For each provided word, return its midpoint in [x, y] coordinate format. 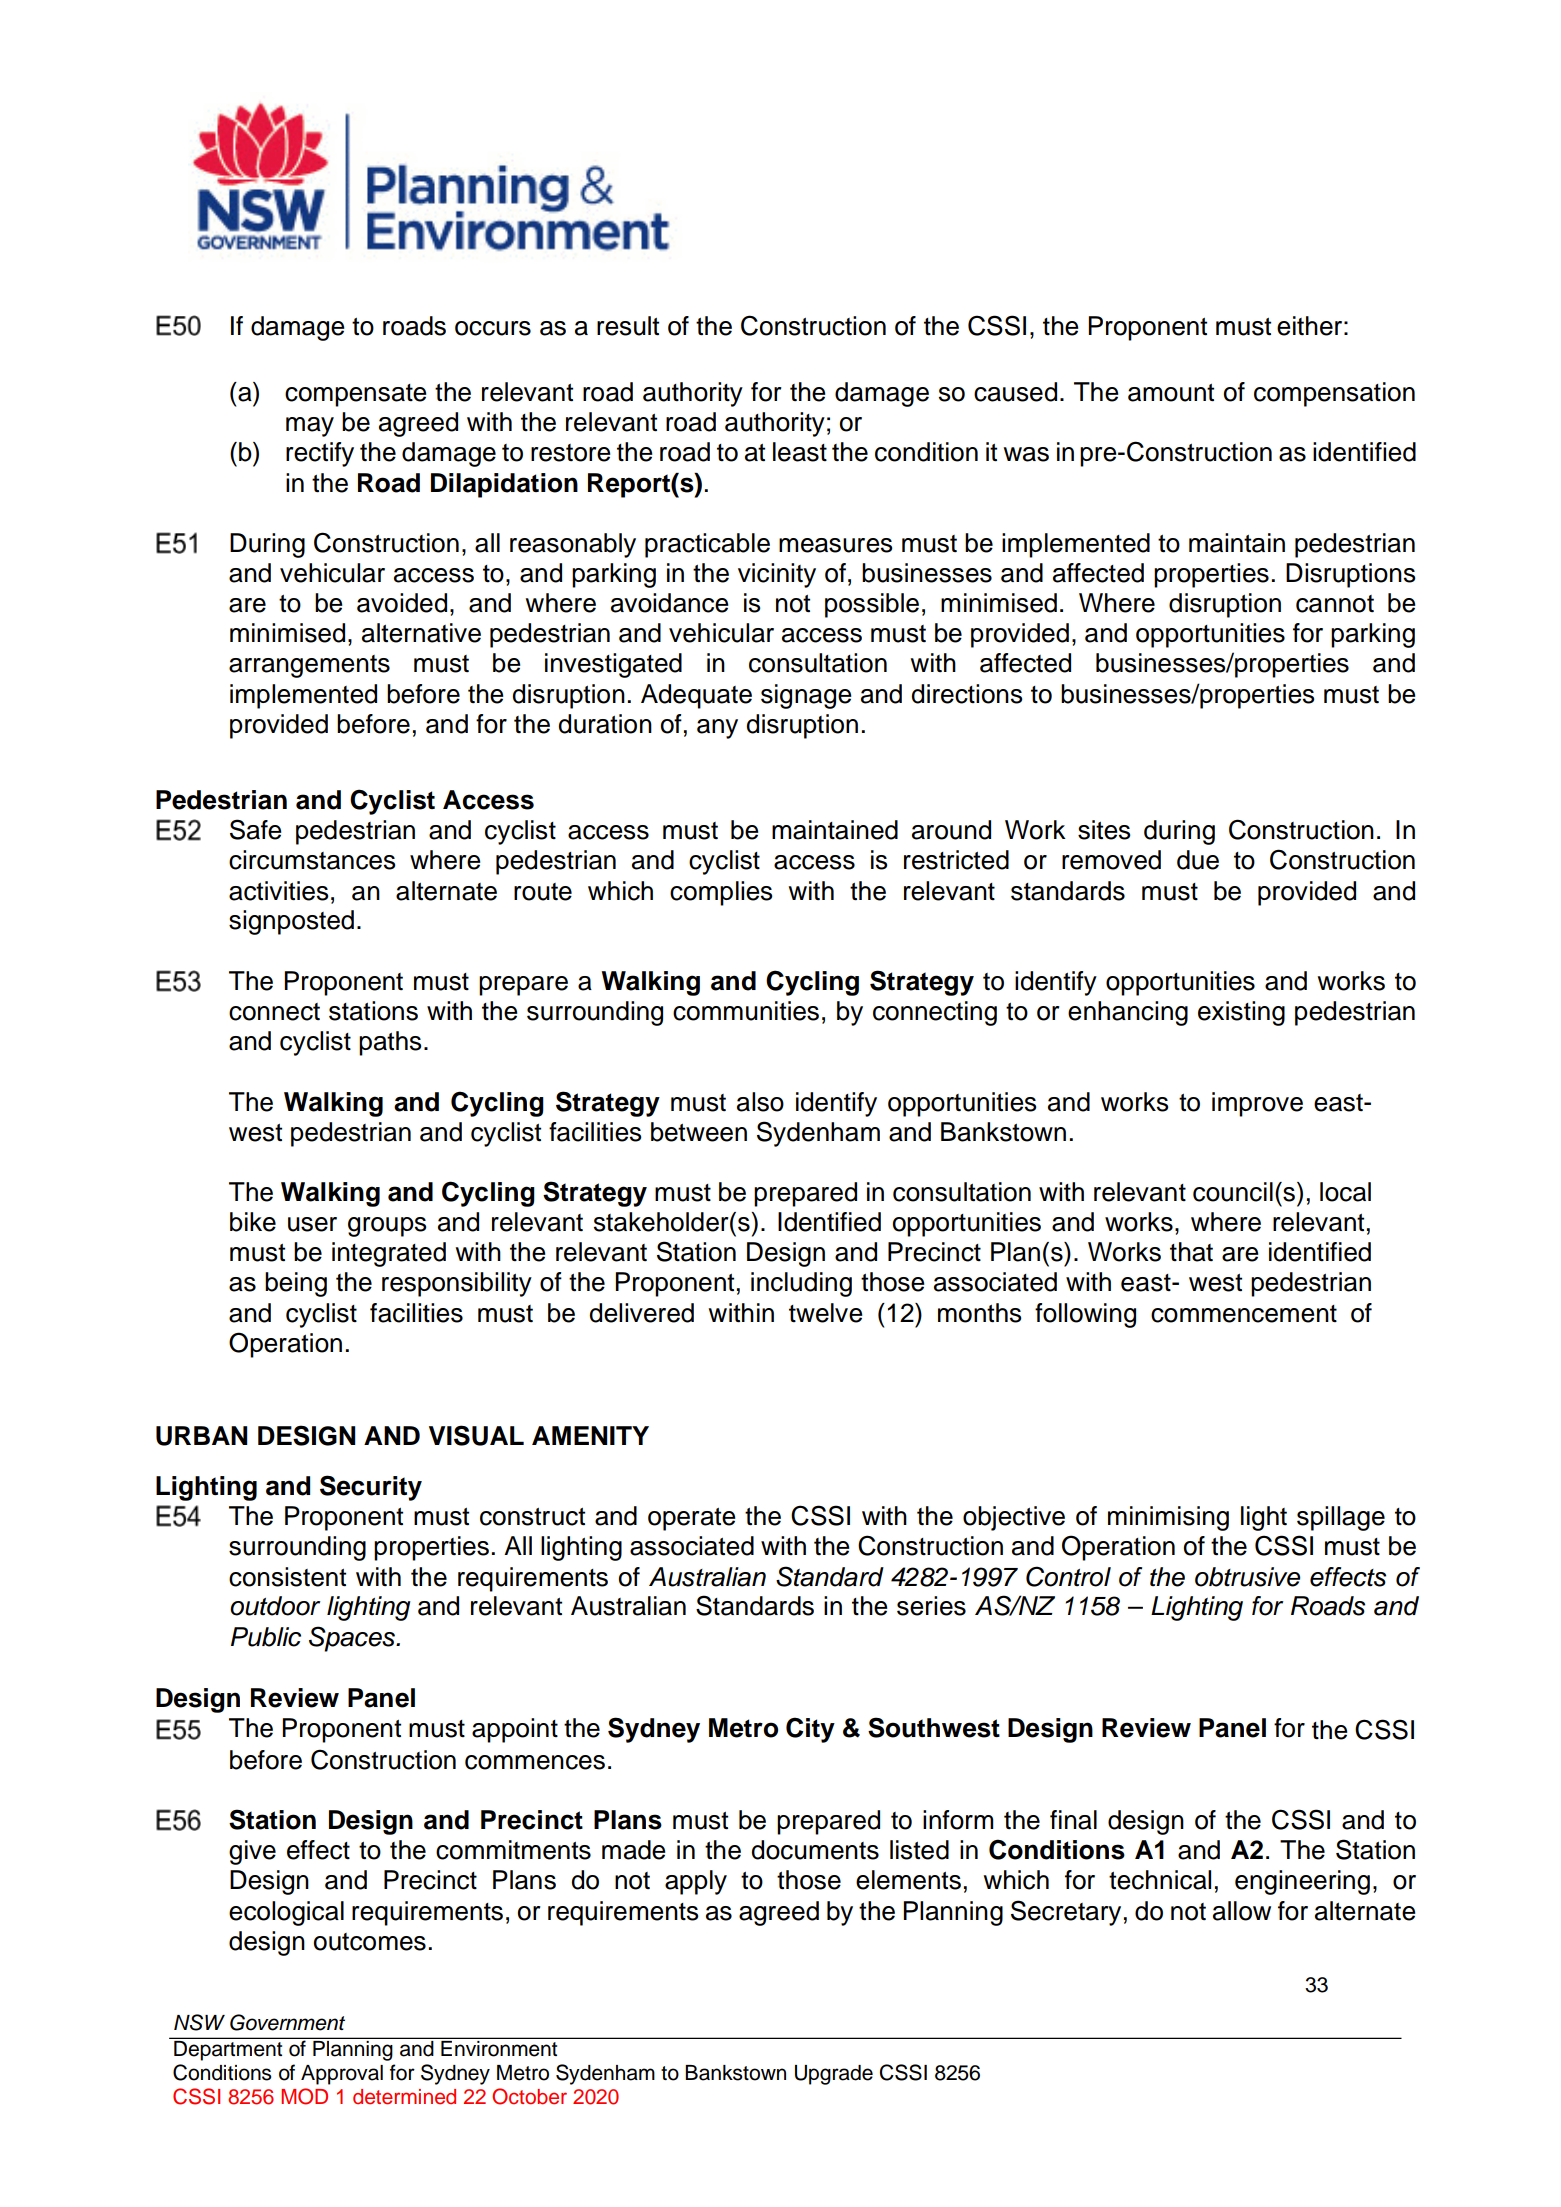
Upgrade [834, 2075]
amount [1171, 393]
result [628, 326]
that [1191, 1252]
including [801, 1284]
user [312, 1224]
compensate [355, 395]
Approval [342, 2075]
